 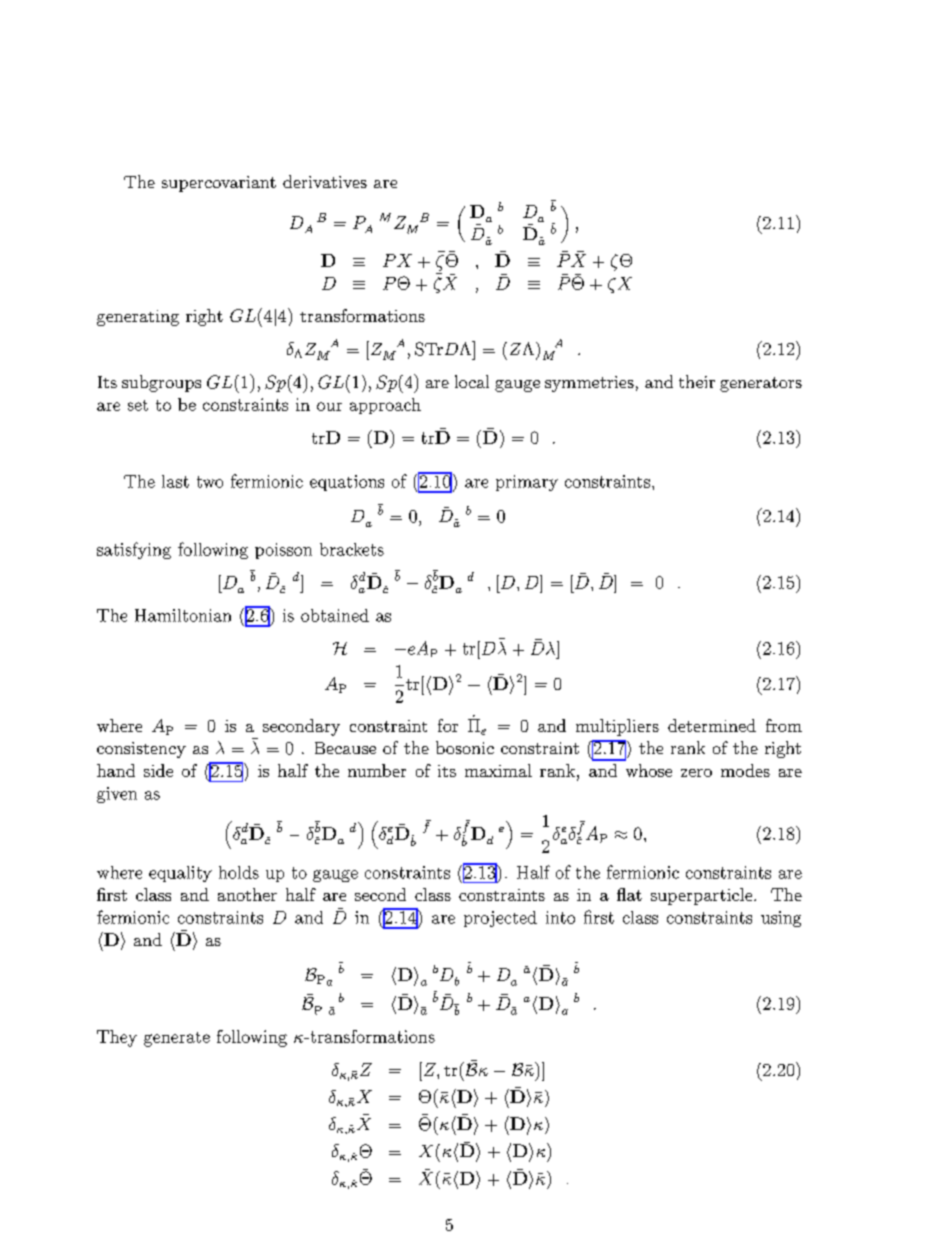 I want to click on Hamiltonian, so click(x=183, y=615).
